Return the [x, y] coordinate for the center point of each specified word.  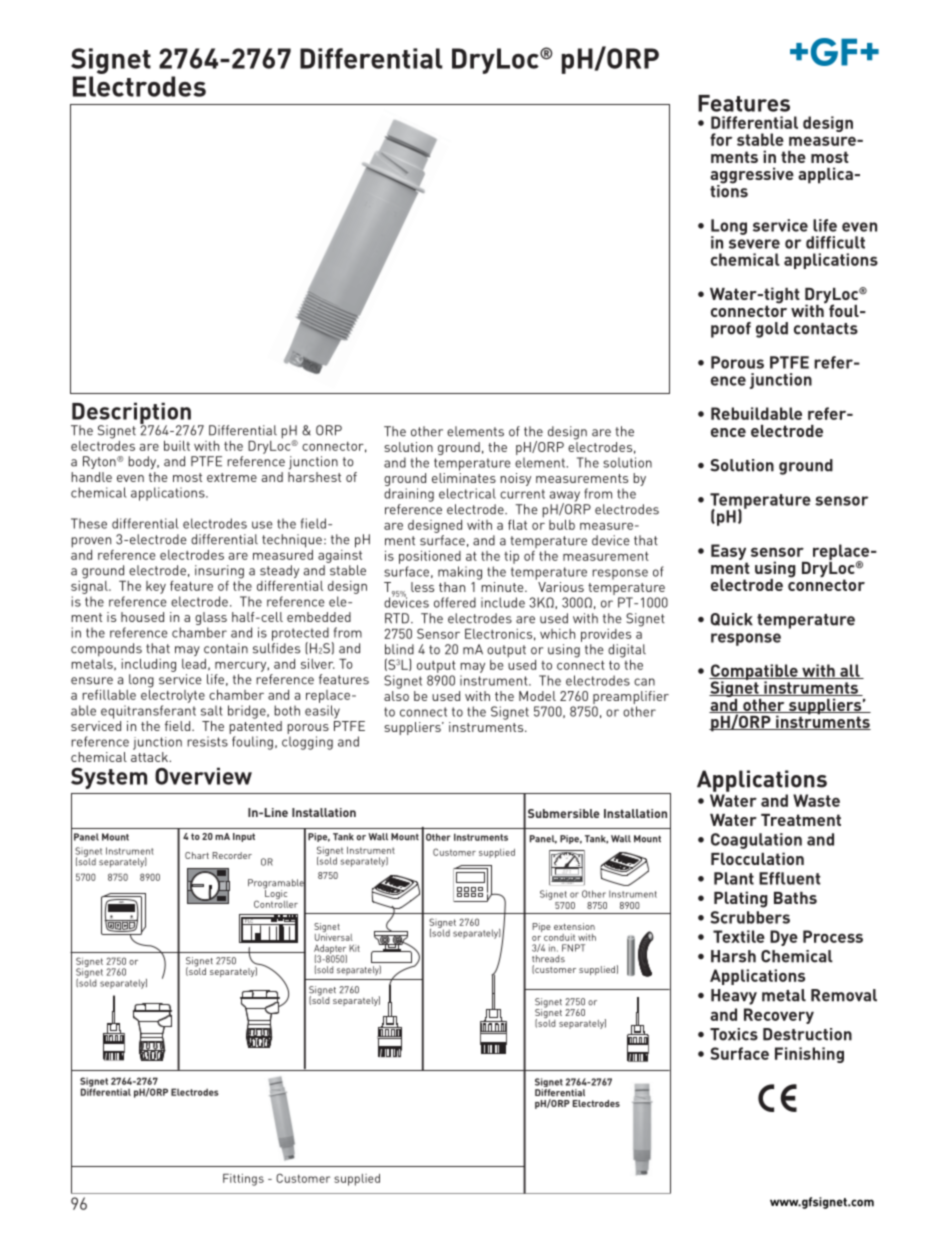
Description [131, 414]
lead [194, 664]
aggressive [752, 176]
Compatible [754, 673]
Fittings [243, 1180]
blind [399, 649]
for [721, 139]
